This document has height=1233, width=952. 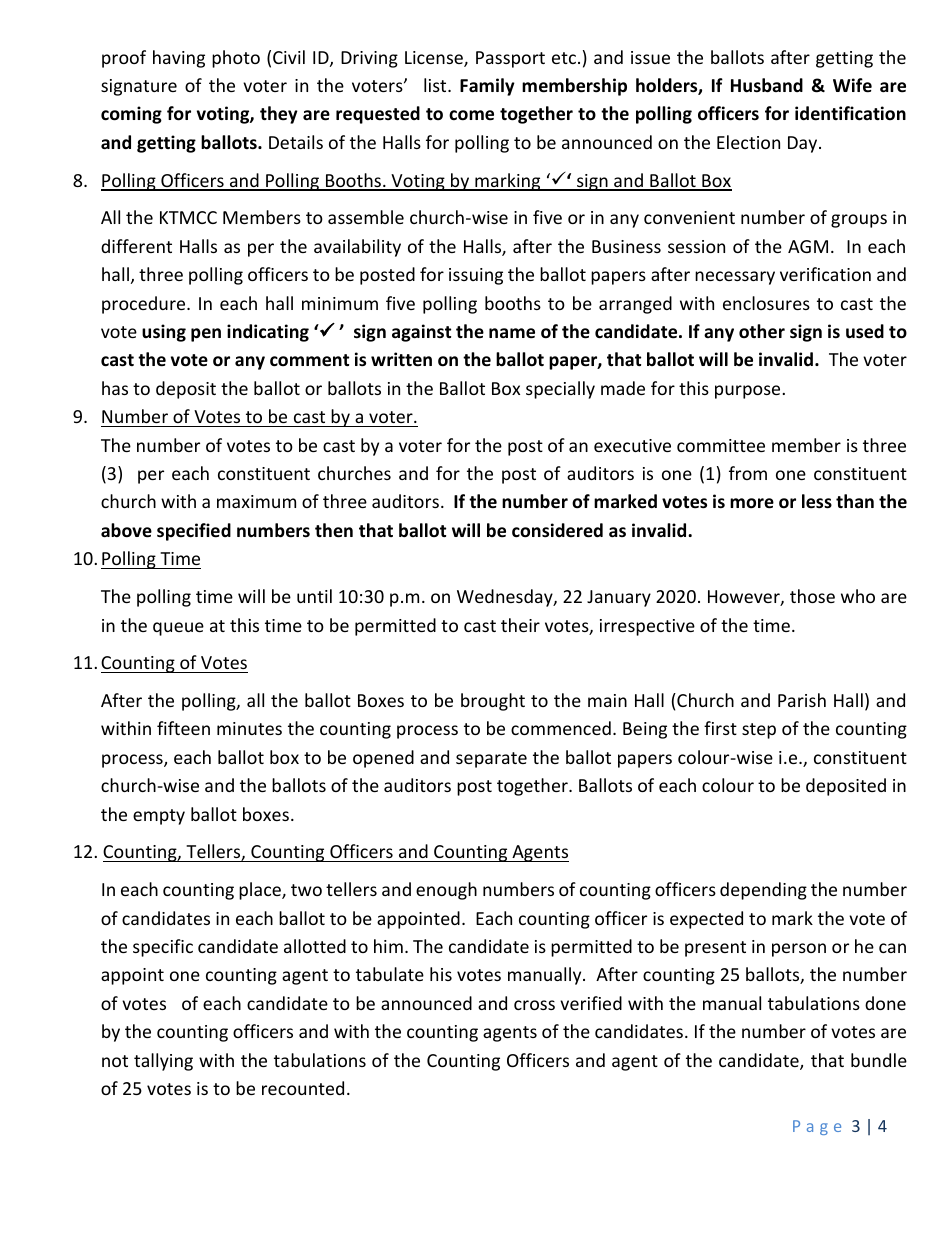 What do you see at coordinates (159, 817) in the document?
I see `empty` at bounding box center [159, 817].
